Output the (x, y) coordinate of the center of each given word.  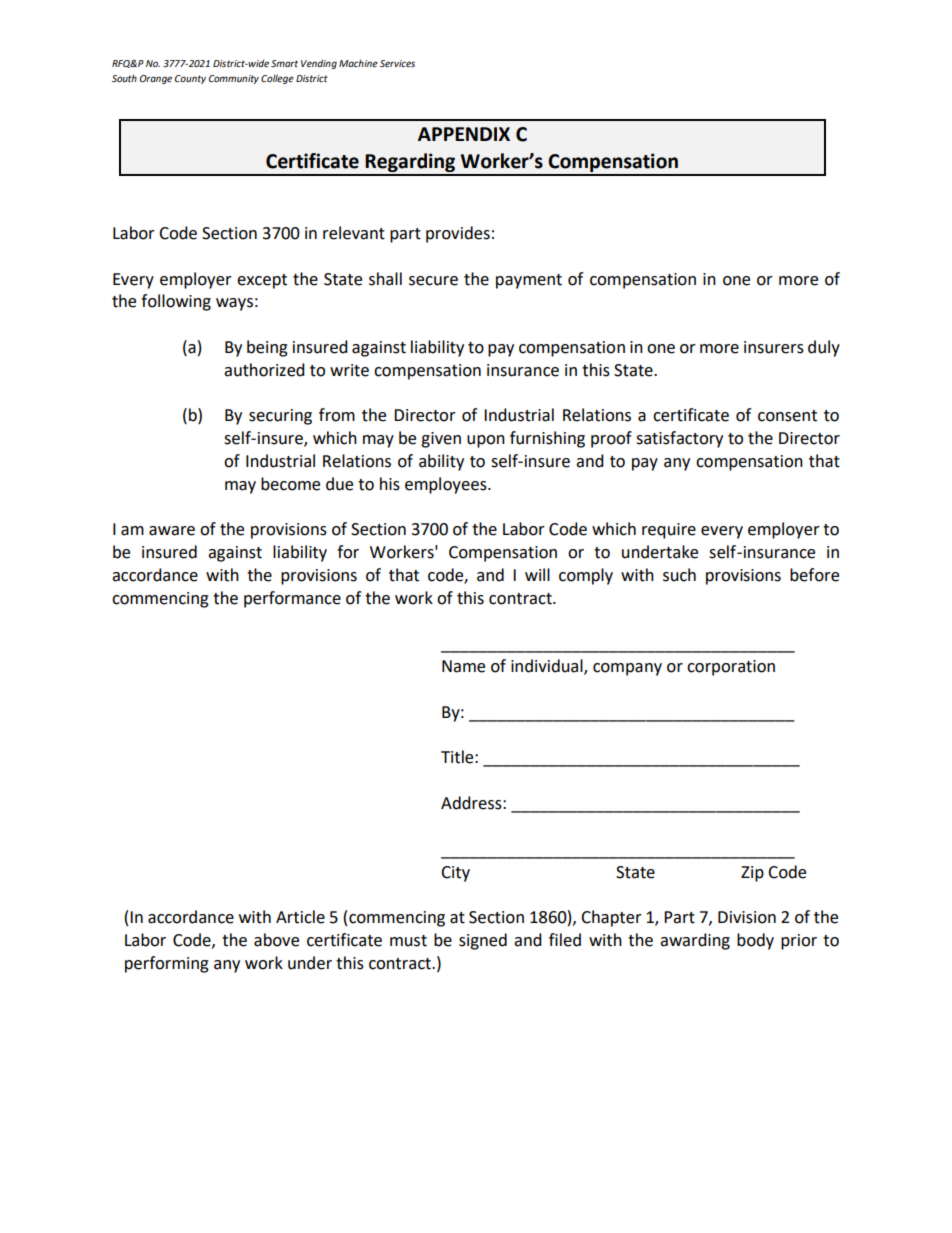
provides (458, 234)
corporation (731, 668)
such (679, 575)
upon (486, 441)
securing (280, 417)
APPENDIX (464, 134)
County (190, 79)
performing (167, 964)
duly (824, 348)
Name (463, 666)
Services (397, 63)
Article (300, 917)
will (537, 574)
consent (787, 416)
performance (292, 599)
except (262, 281)
